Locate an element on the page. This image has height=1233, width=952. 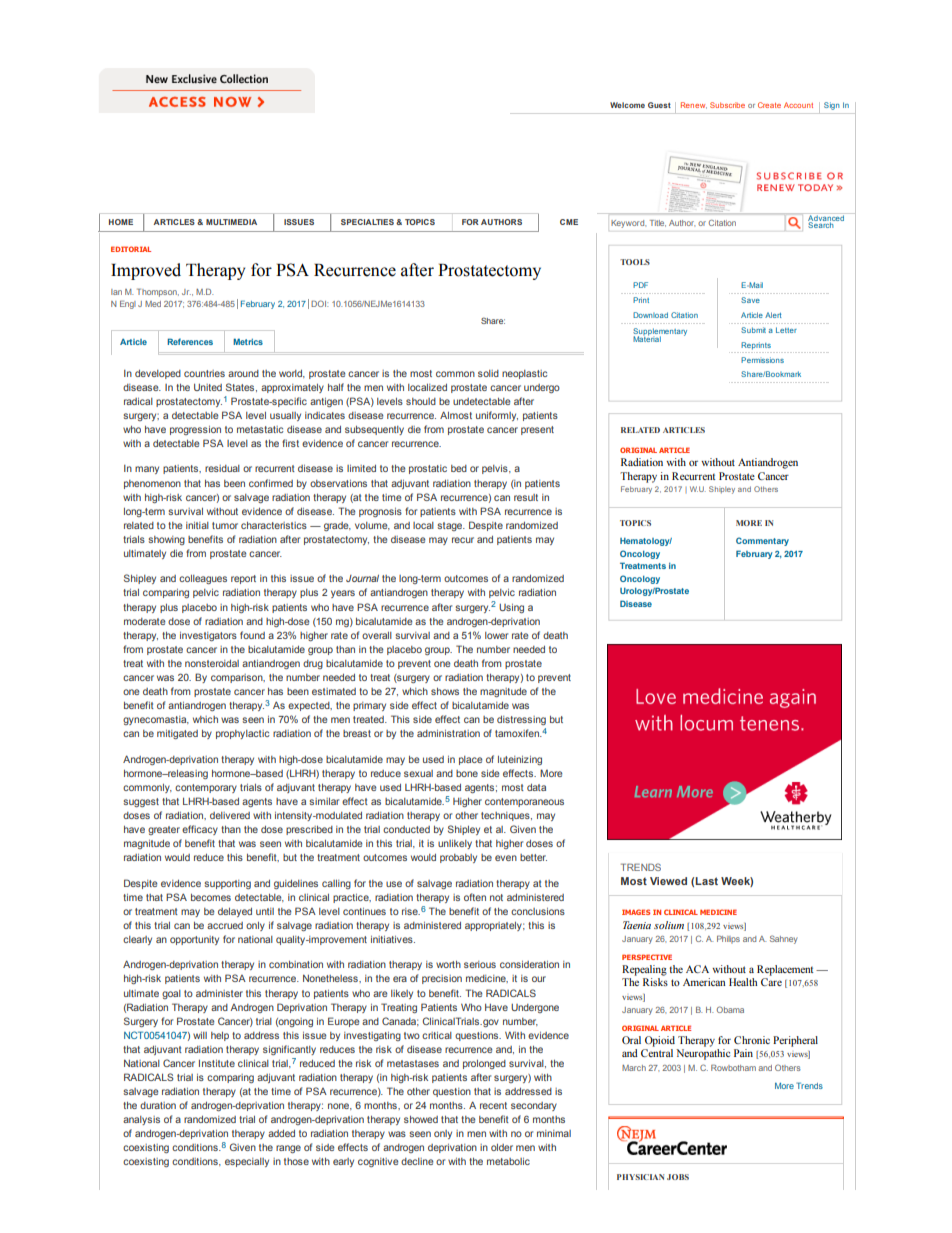
Subscribe is located at coordinates (727, 105).
